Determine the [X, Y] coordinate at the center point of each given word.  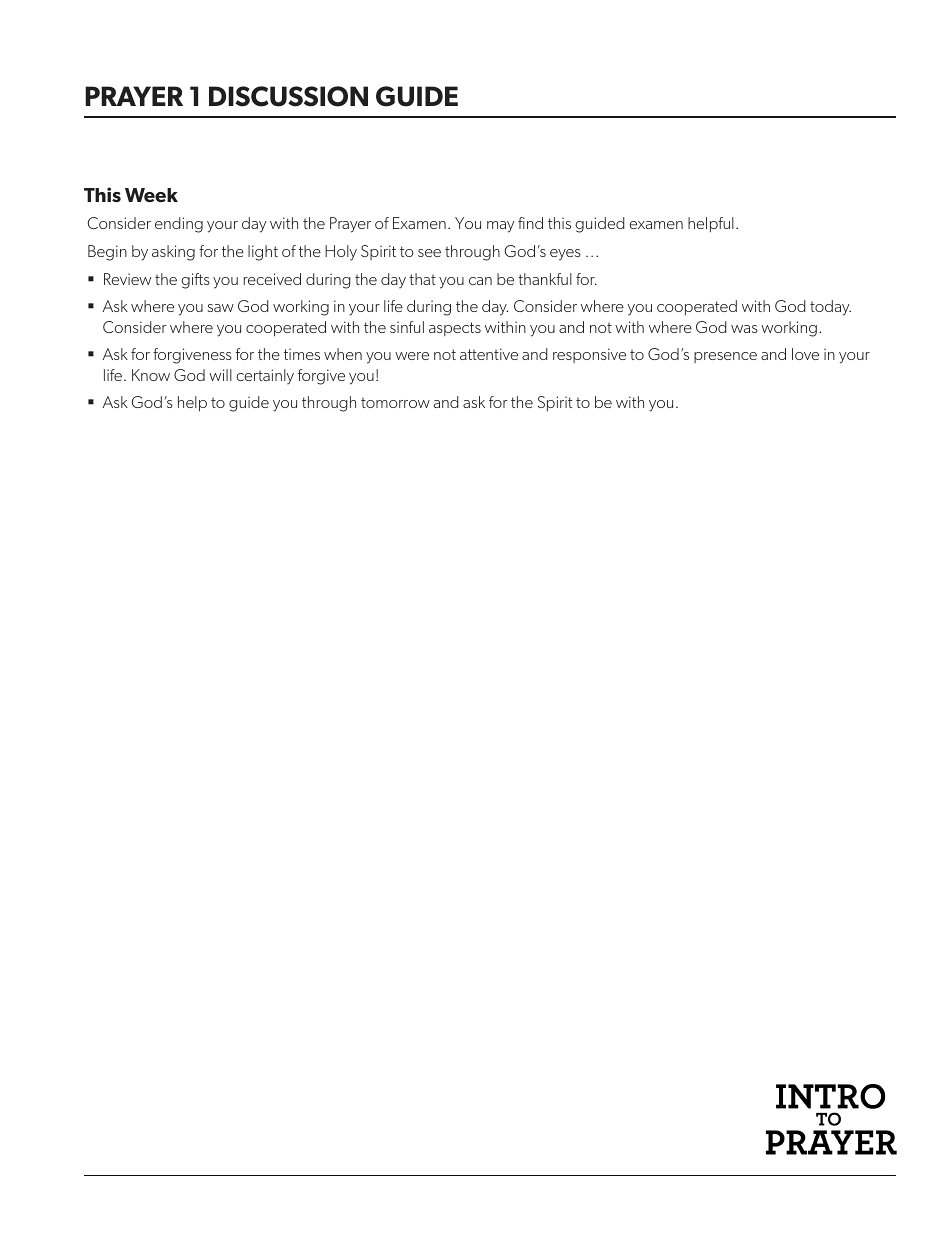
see [429, 253]
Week [151, 195]
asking [173, 253]
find [530, 223]
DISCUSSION [288, 96]
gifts [195, 281]
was [744, 329]
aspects [455, 329]
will [220, 375]
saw [220, 308]
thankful [545, 279]
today [830, 308]
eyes [565, 255]
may [501, 227]
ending [179, 225]
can [480, 281]
